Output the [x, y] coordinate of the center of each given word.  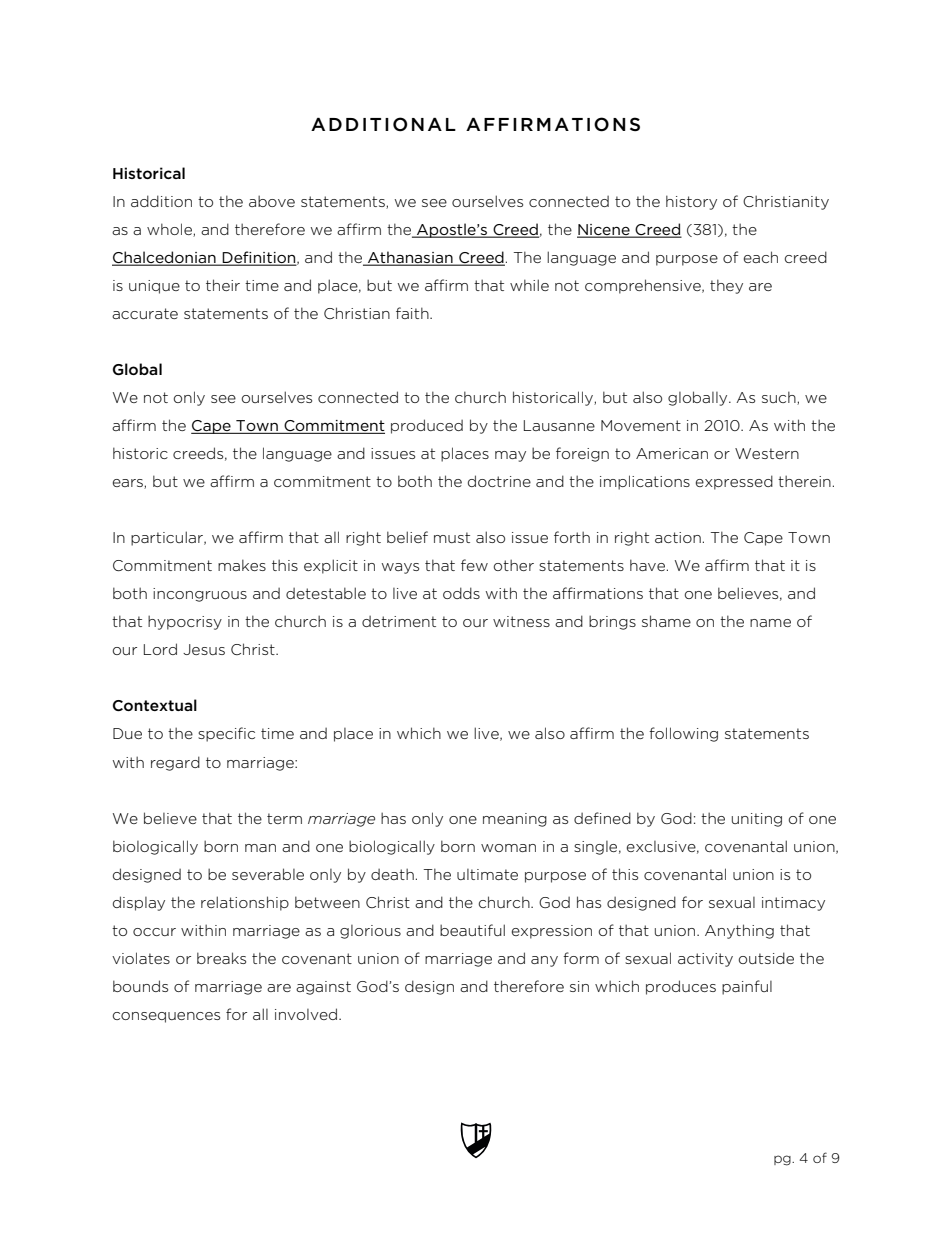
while [529, 285]
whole [170, 230]
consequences [166, 1017]
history [691, 202]
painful [747, 987]
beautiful [472, 930]
